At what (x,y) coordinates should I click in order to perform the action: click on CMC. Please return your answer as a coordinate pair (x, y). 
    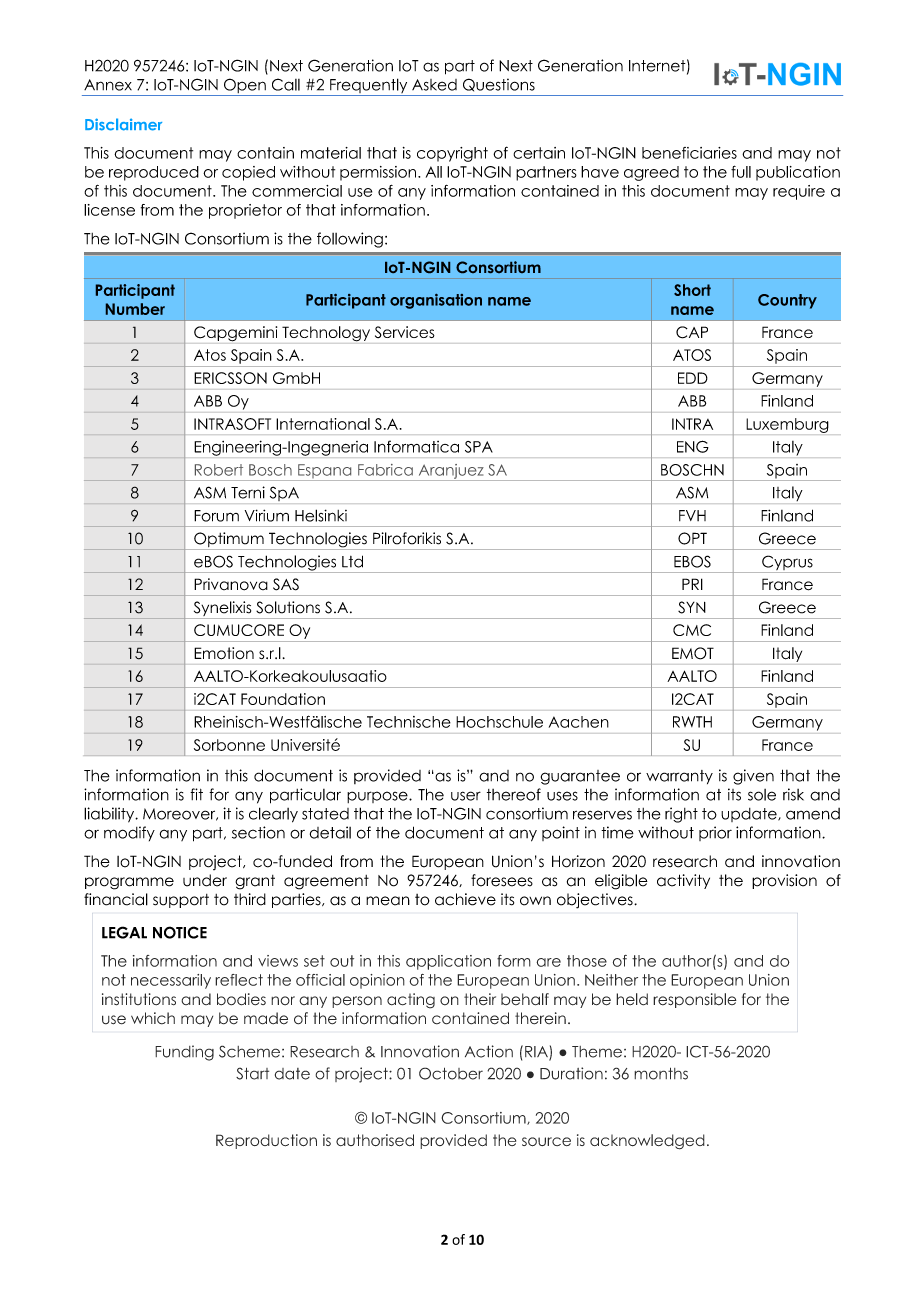
    Looking at the image, I should click on (692, 630).
